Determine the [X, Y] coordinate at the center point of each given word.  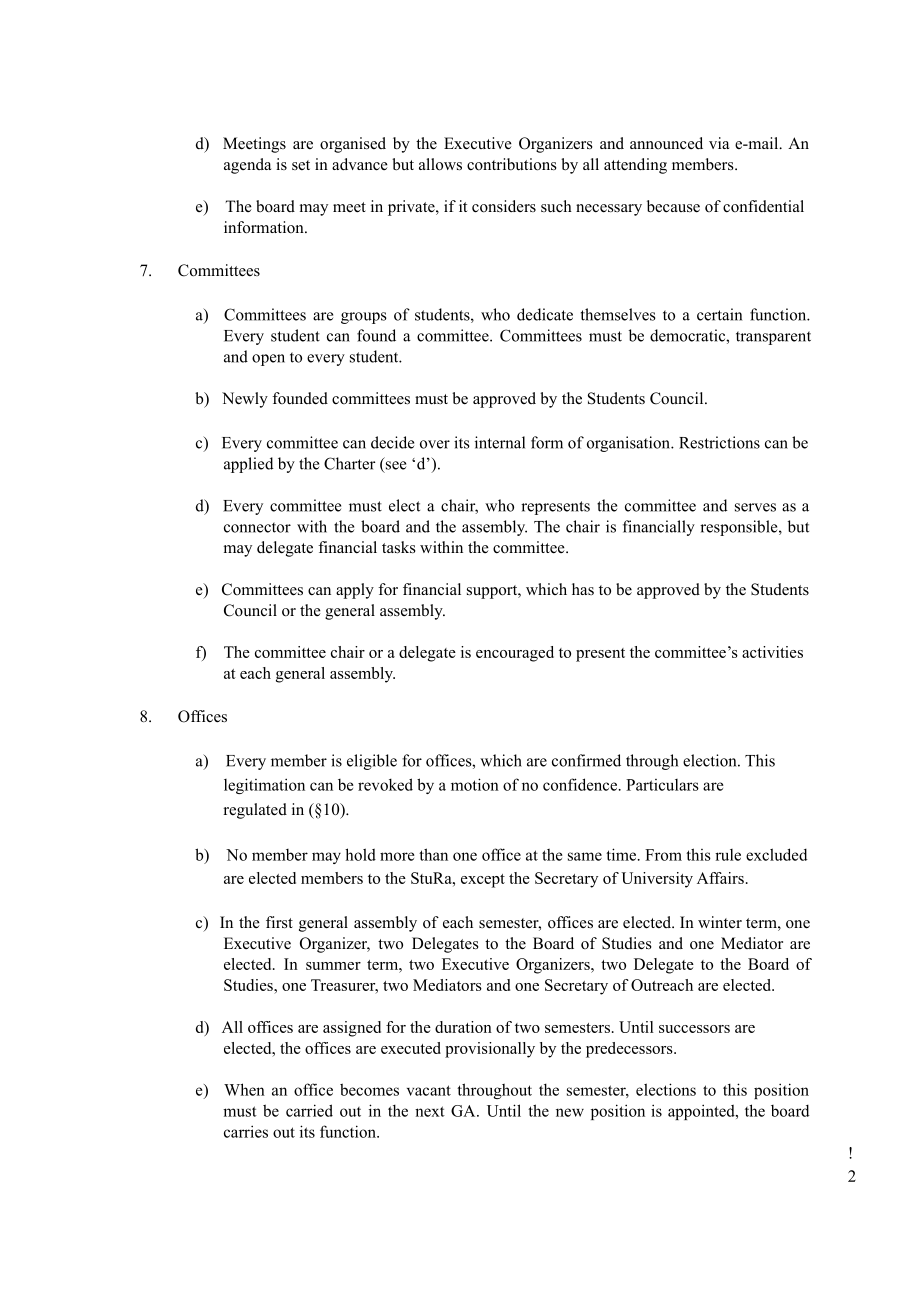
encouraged [515, 654]
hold [360, 854]
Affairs [720, 878]
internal [500, 442]
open [268, 360]
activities [772, 652]
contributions [512, 164]
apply [355, 591]
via [719, 143]
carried [309, 1110]
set [301, 165]
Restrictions [719, 442]
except [483, 881]
